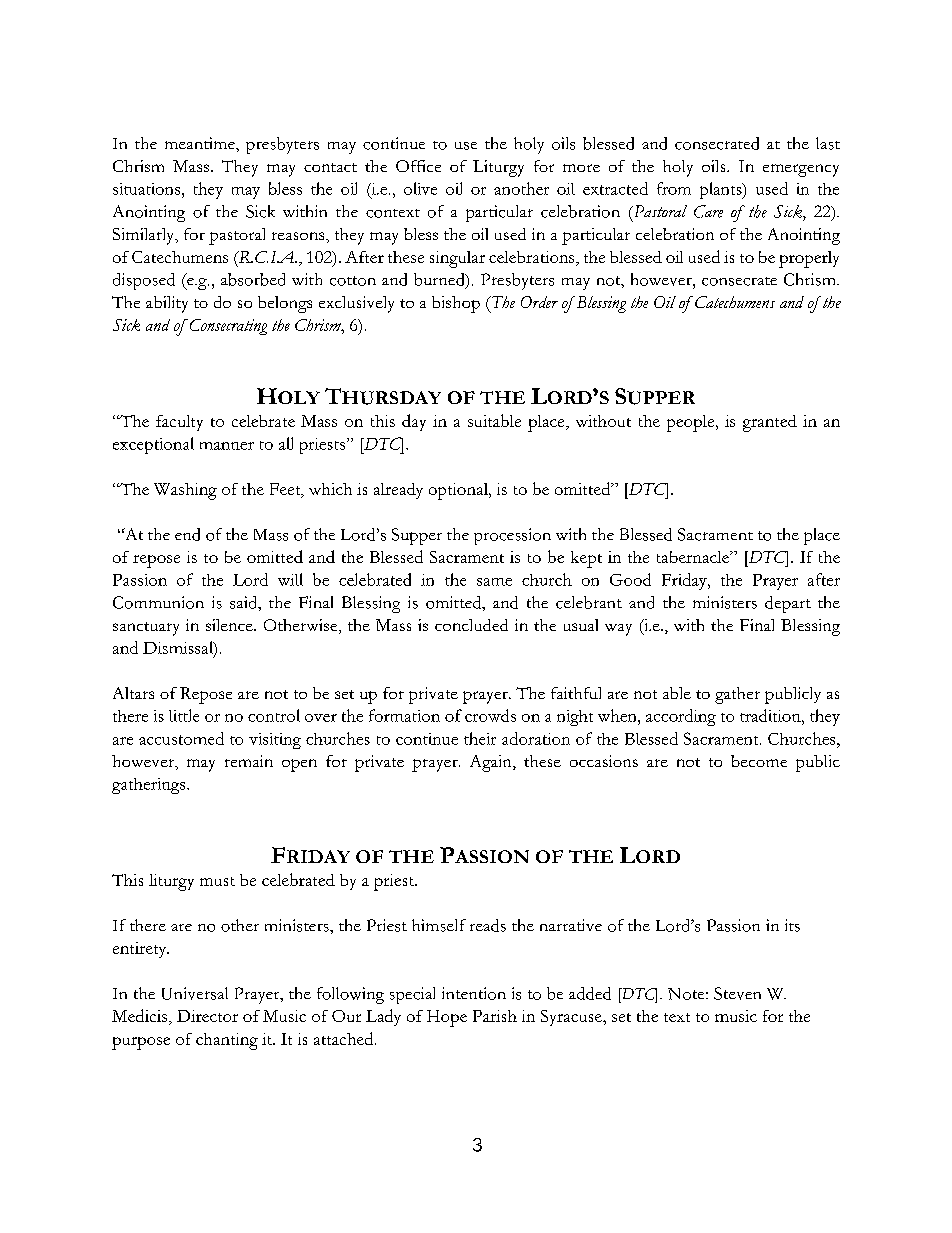 The height and width of the screenshot is (1233, 952). Describe the element at coordinates (495, 1016) in the screenshot. I see `Parish` at that location.
